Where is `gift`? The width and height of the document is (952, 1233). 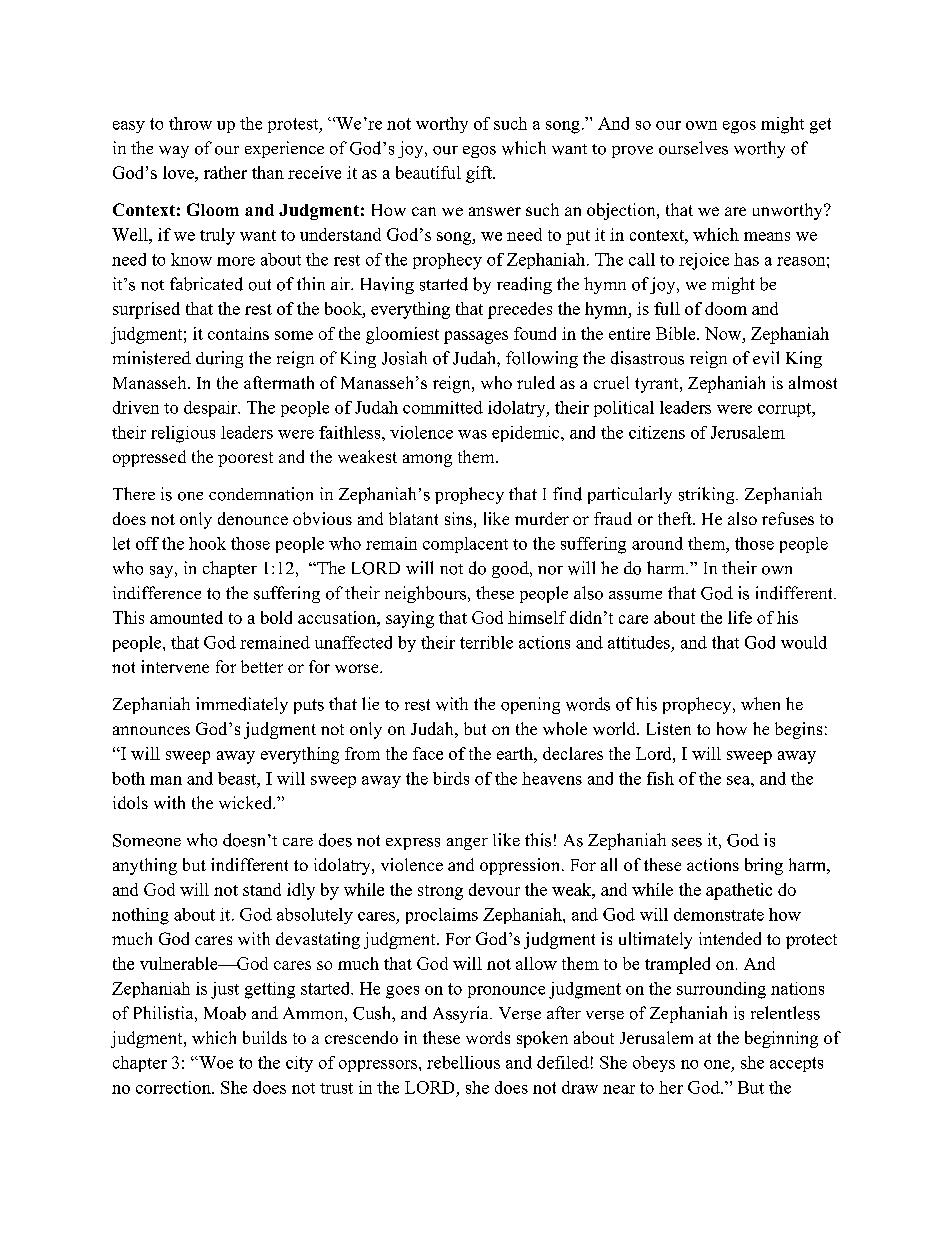
gift is located at coordinates (480, 174).
